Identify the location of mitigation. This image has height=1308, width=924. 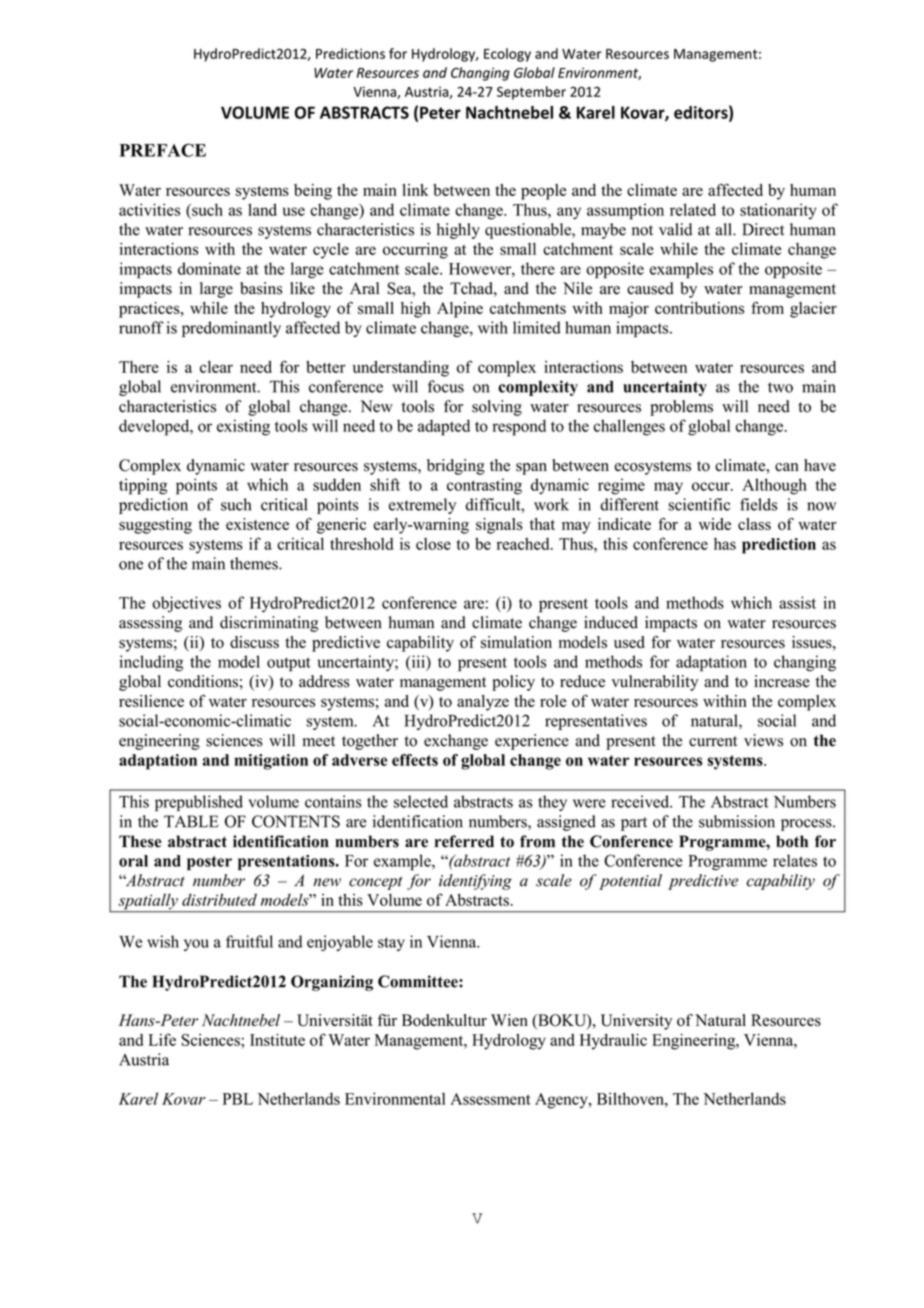
(271, 762).
